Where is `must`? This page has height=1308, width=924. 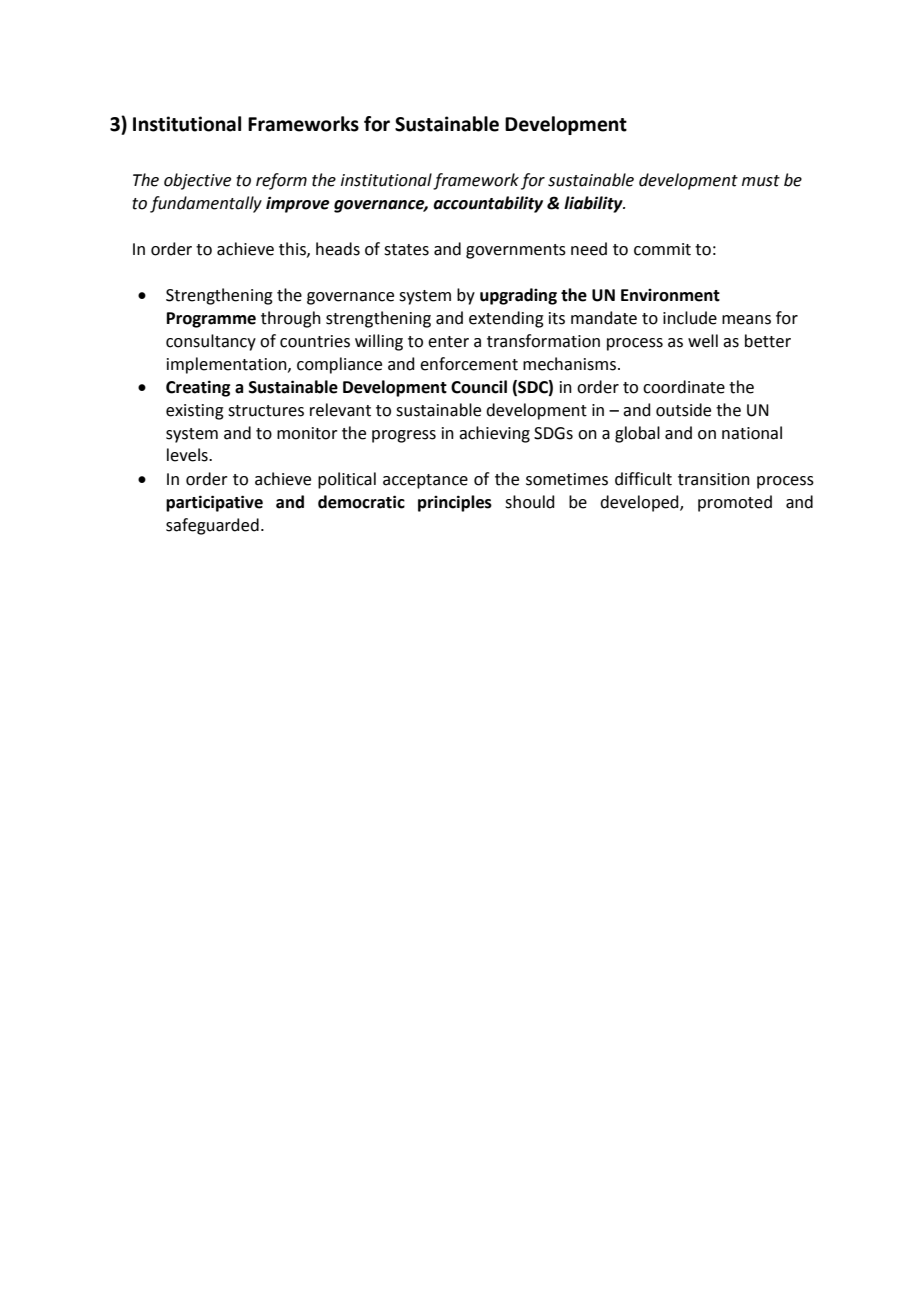 must is located at coordinates (761, 181).
